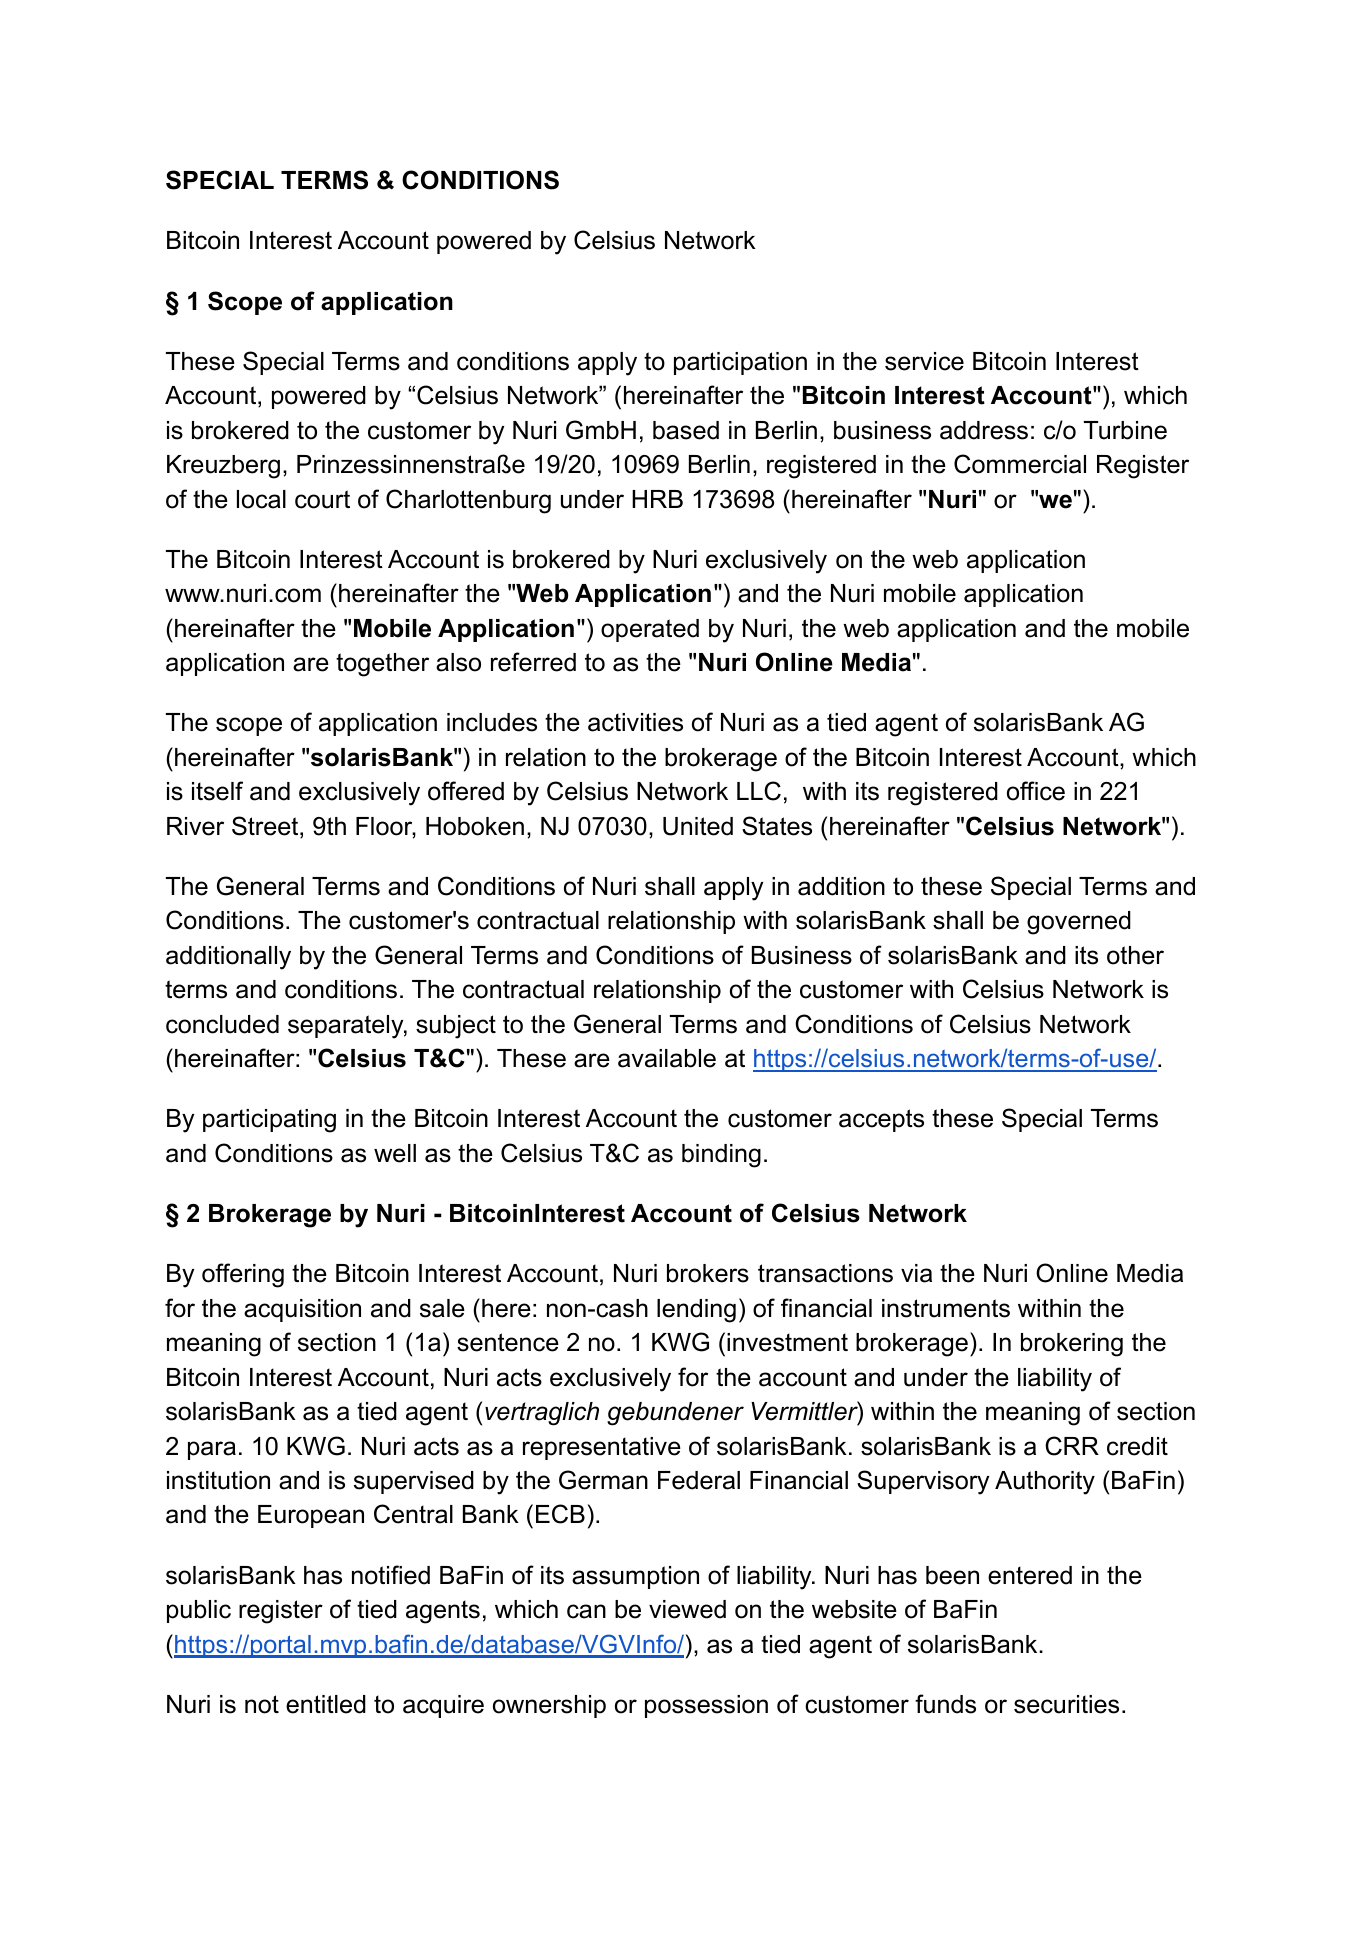 This screenshot has width=1368, height=1933. What do you see at coordinates (243, 1275) in the screenshot?
I see `offering` at bounding box center [243, 1275].
